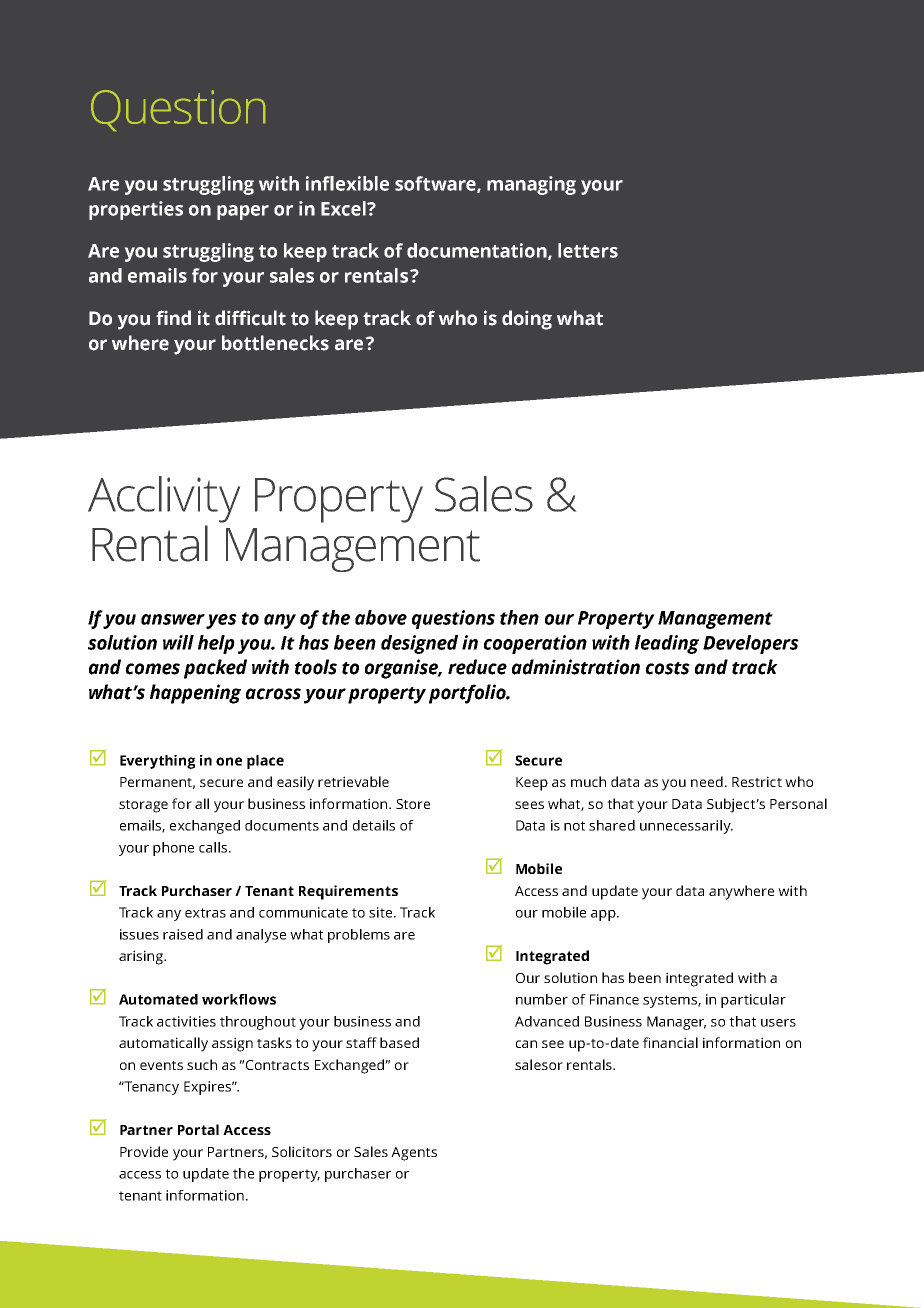  What do you see at coordinates (477, 667) in the screenshot?
I see `reduce` at bounding box center [477, 667].
